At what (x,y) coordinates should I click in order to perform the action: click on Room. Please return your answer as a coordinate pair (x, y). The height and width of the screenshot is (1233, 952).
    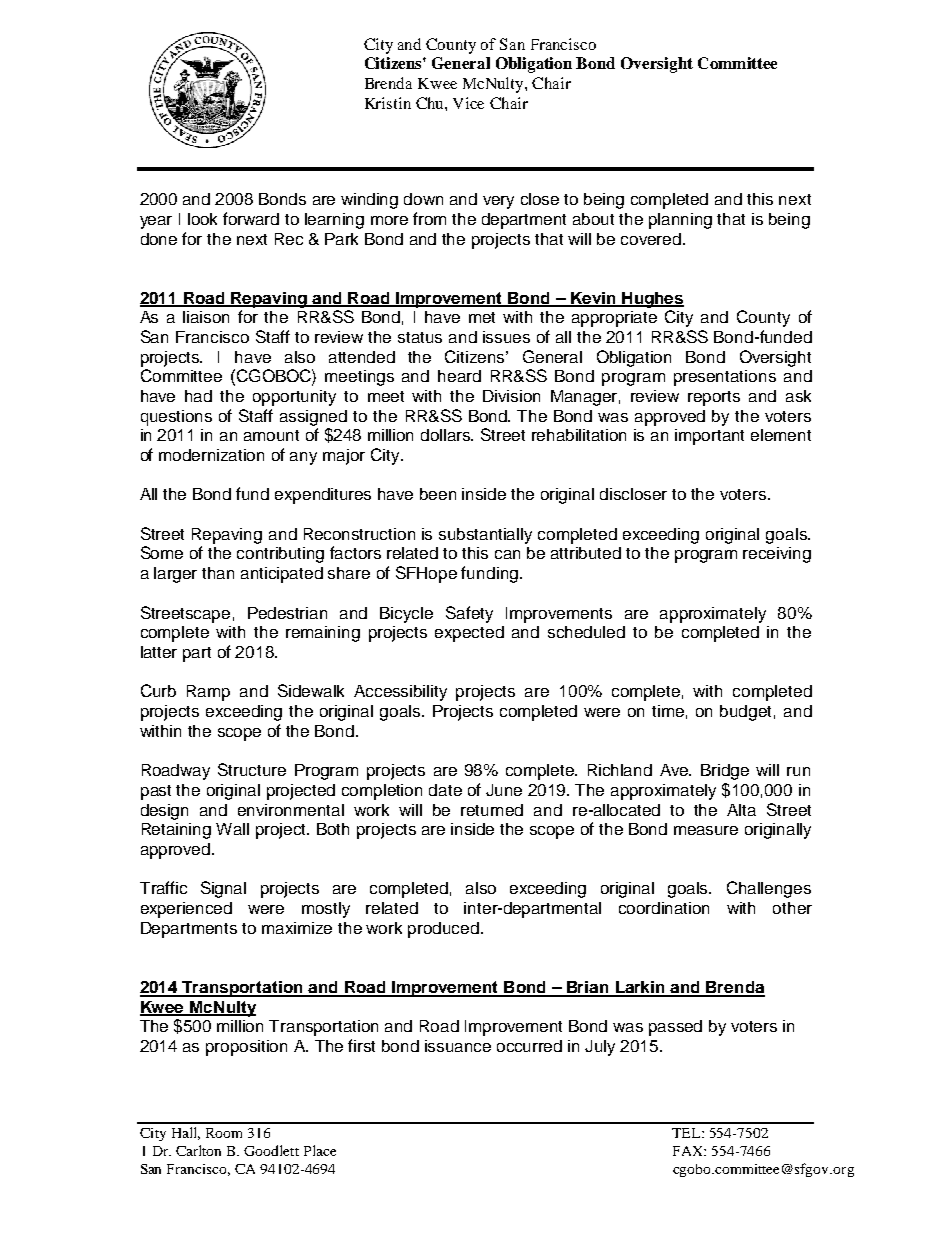
    Looking at the image, I should click on (224, 1133).
